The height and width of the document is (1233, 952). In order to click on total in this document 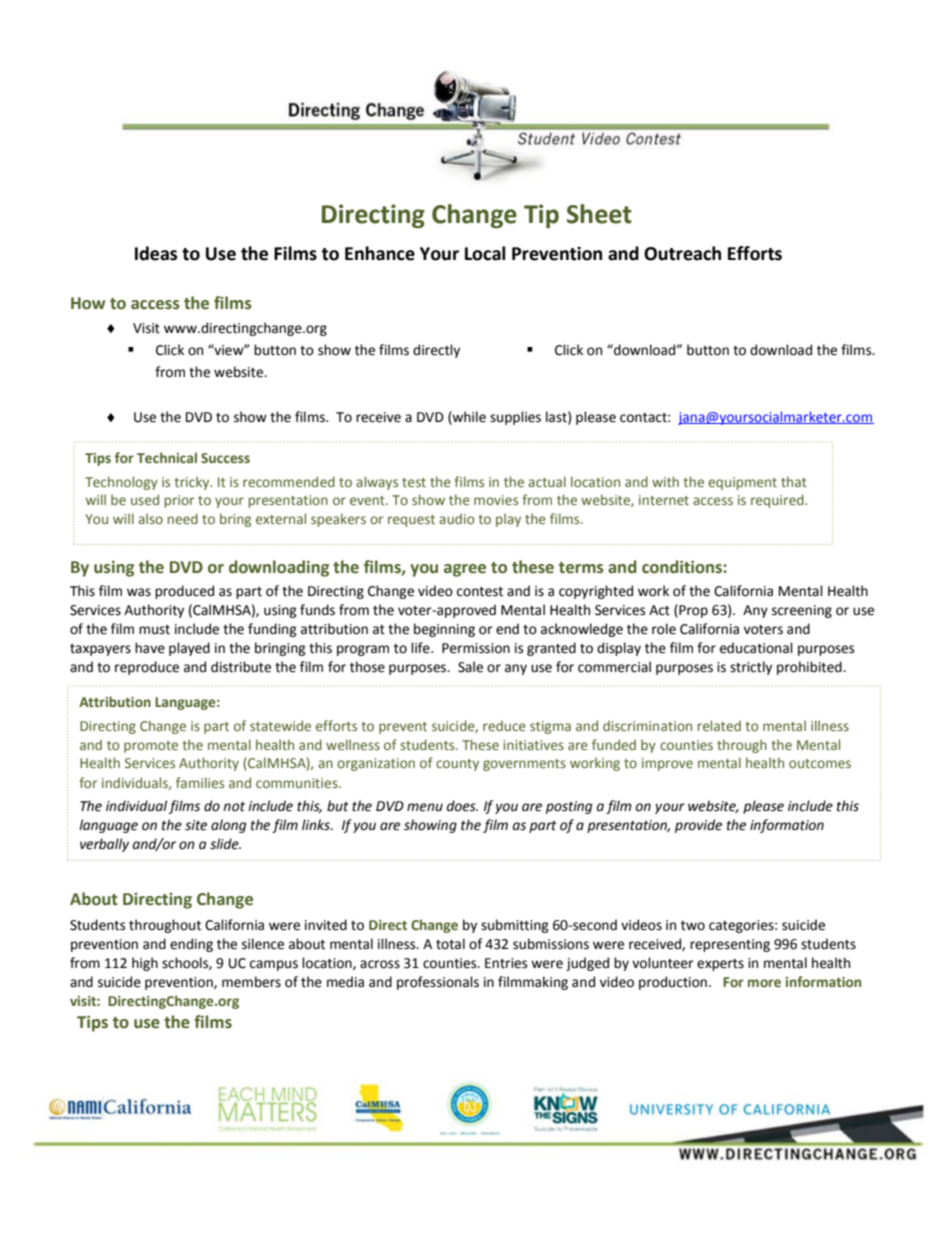, I will do `click(450, 944)`.
